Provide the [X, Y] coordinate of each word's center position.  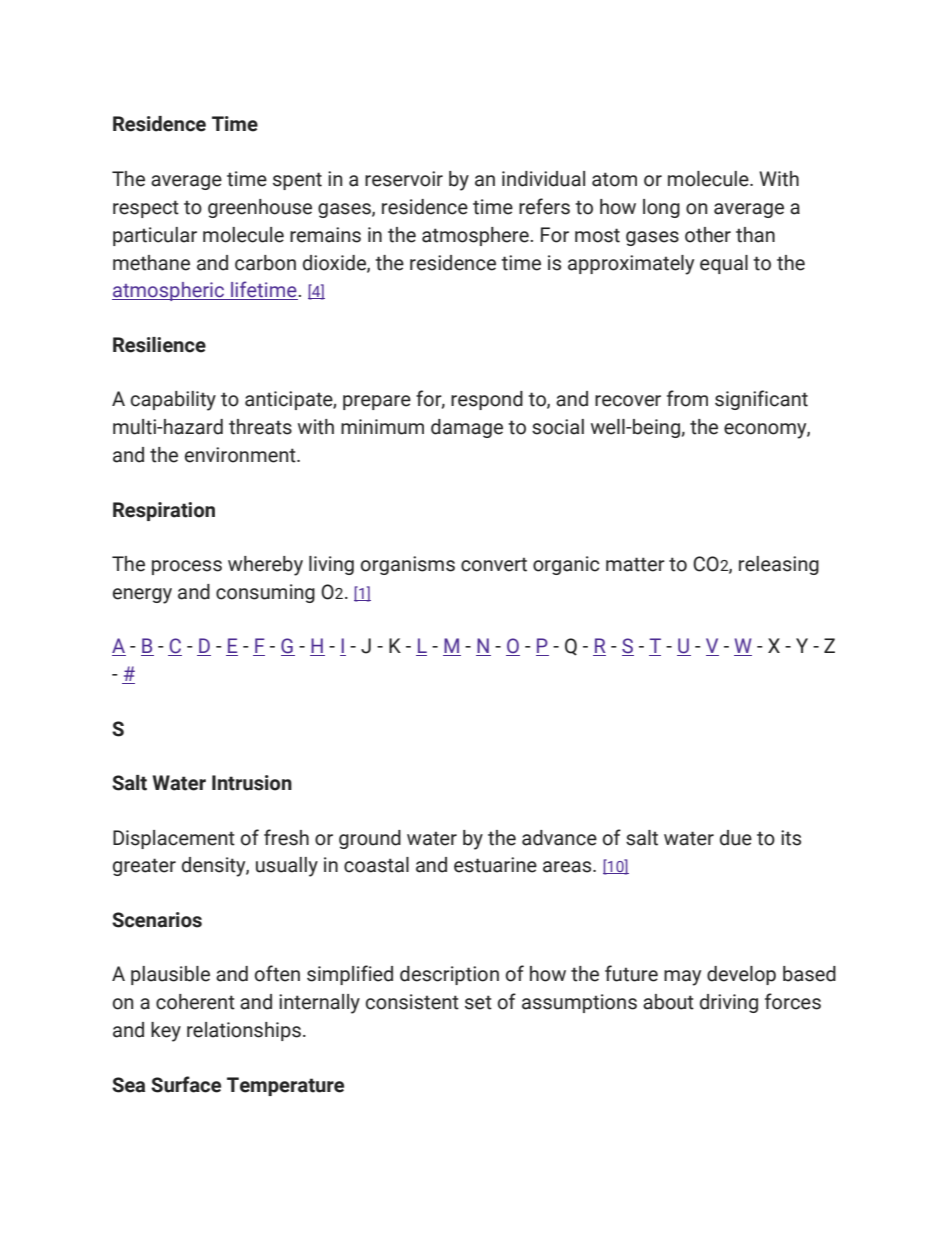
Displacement [174, 839]
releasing [779, 565]
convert [494, 564]
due [736, 838]
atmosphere [476, 236]
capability [173, 401]
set [478, 1002]
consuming [265, 593]
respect [146, 209]
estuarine [495, 865]
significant [761, 400]
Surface [186, 1084]
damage [467, 428]
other [708, 235]
